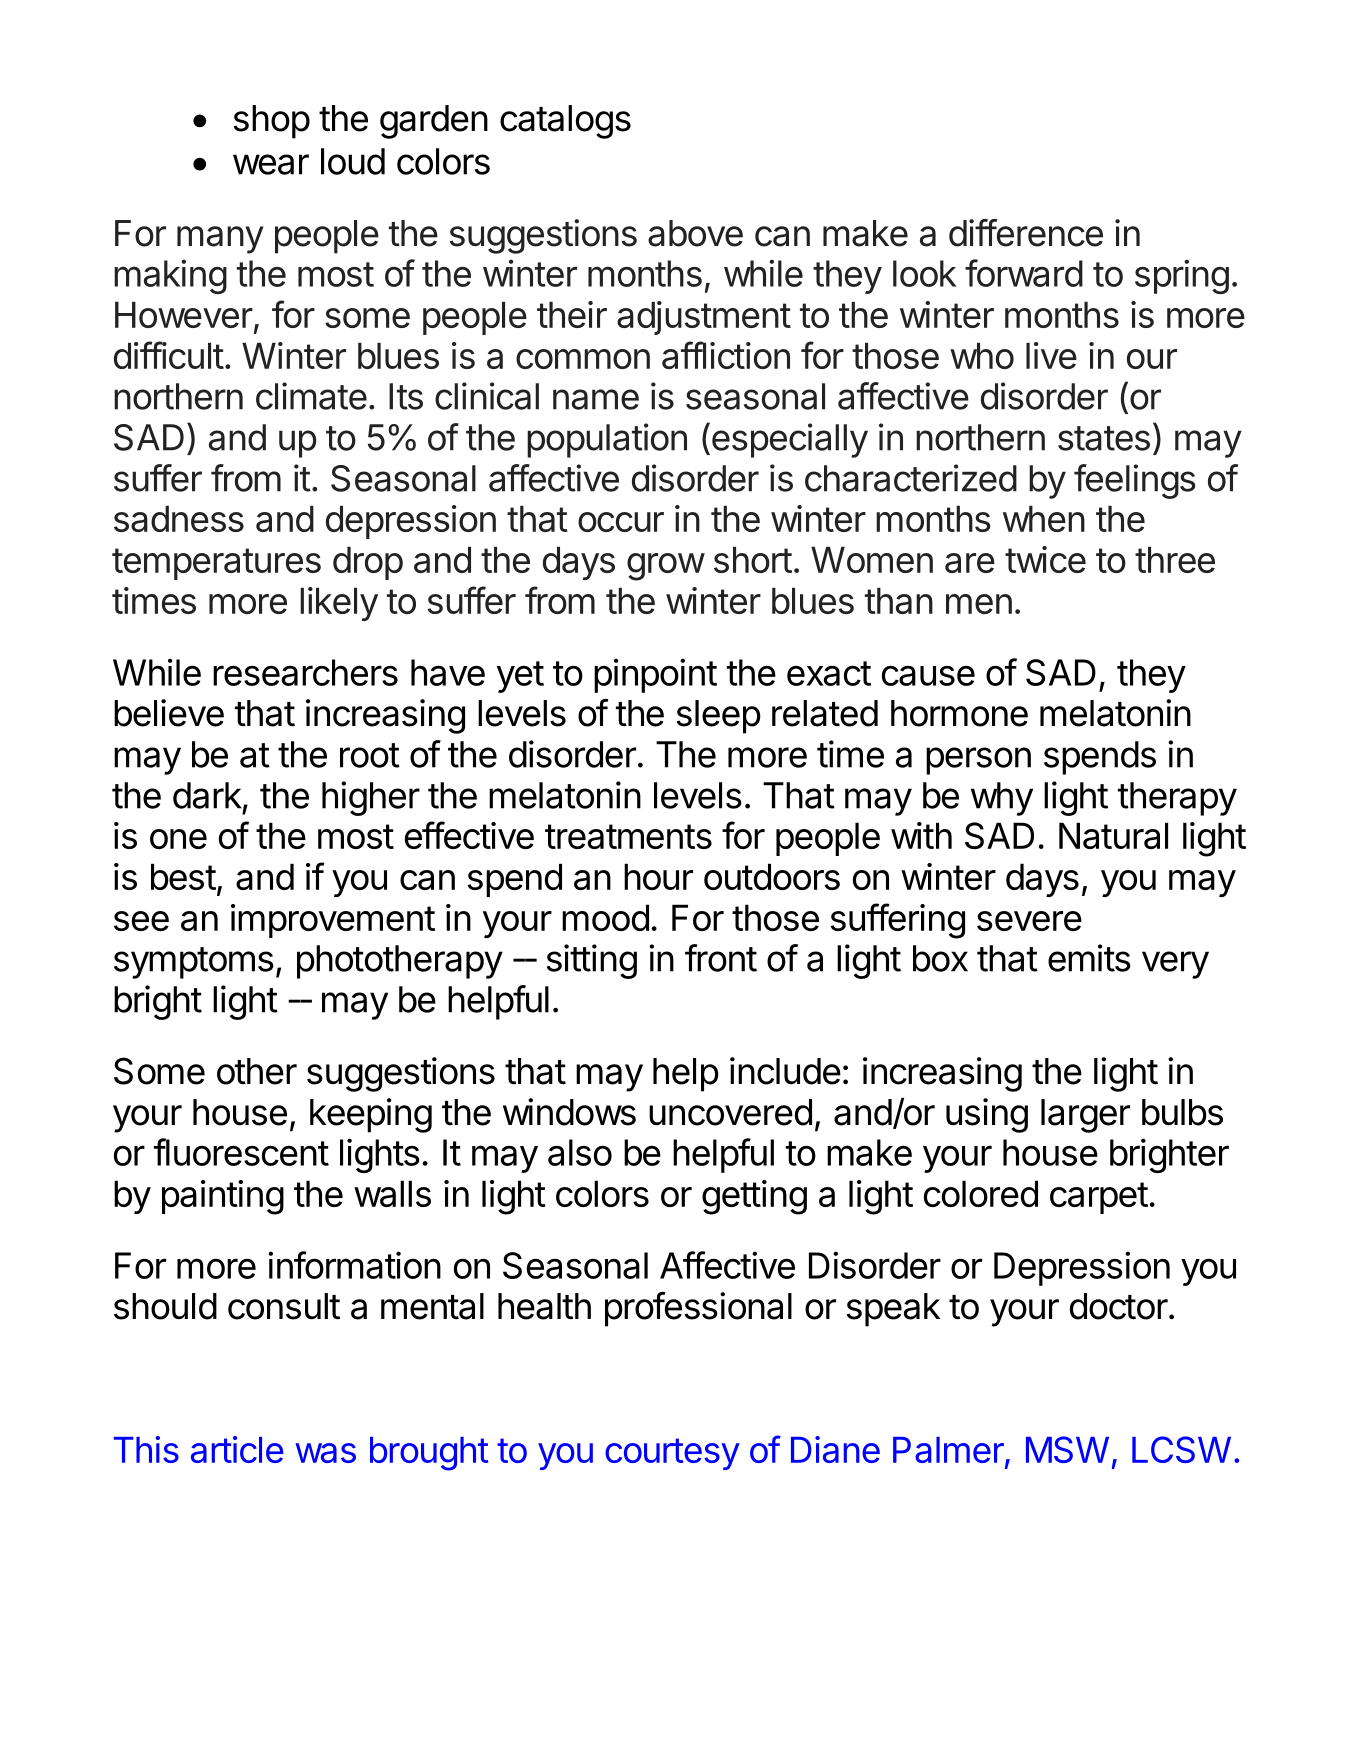  I want to click on dark, so click(207, 795).
